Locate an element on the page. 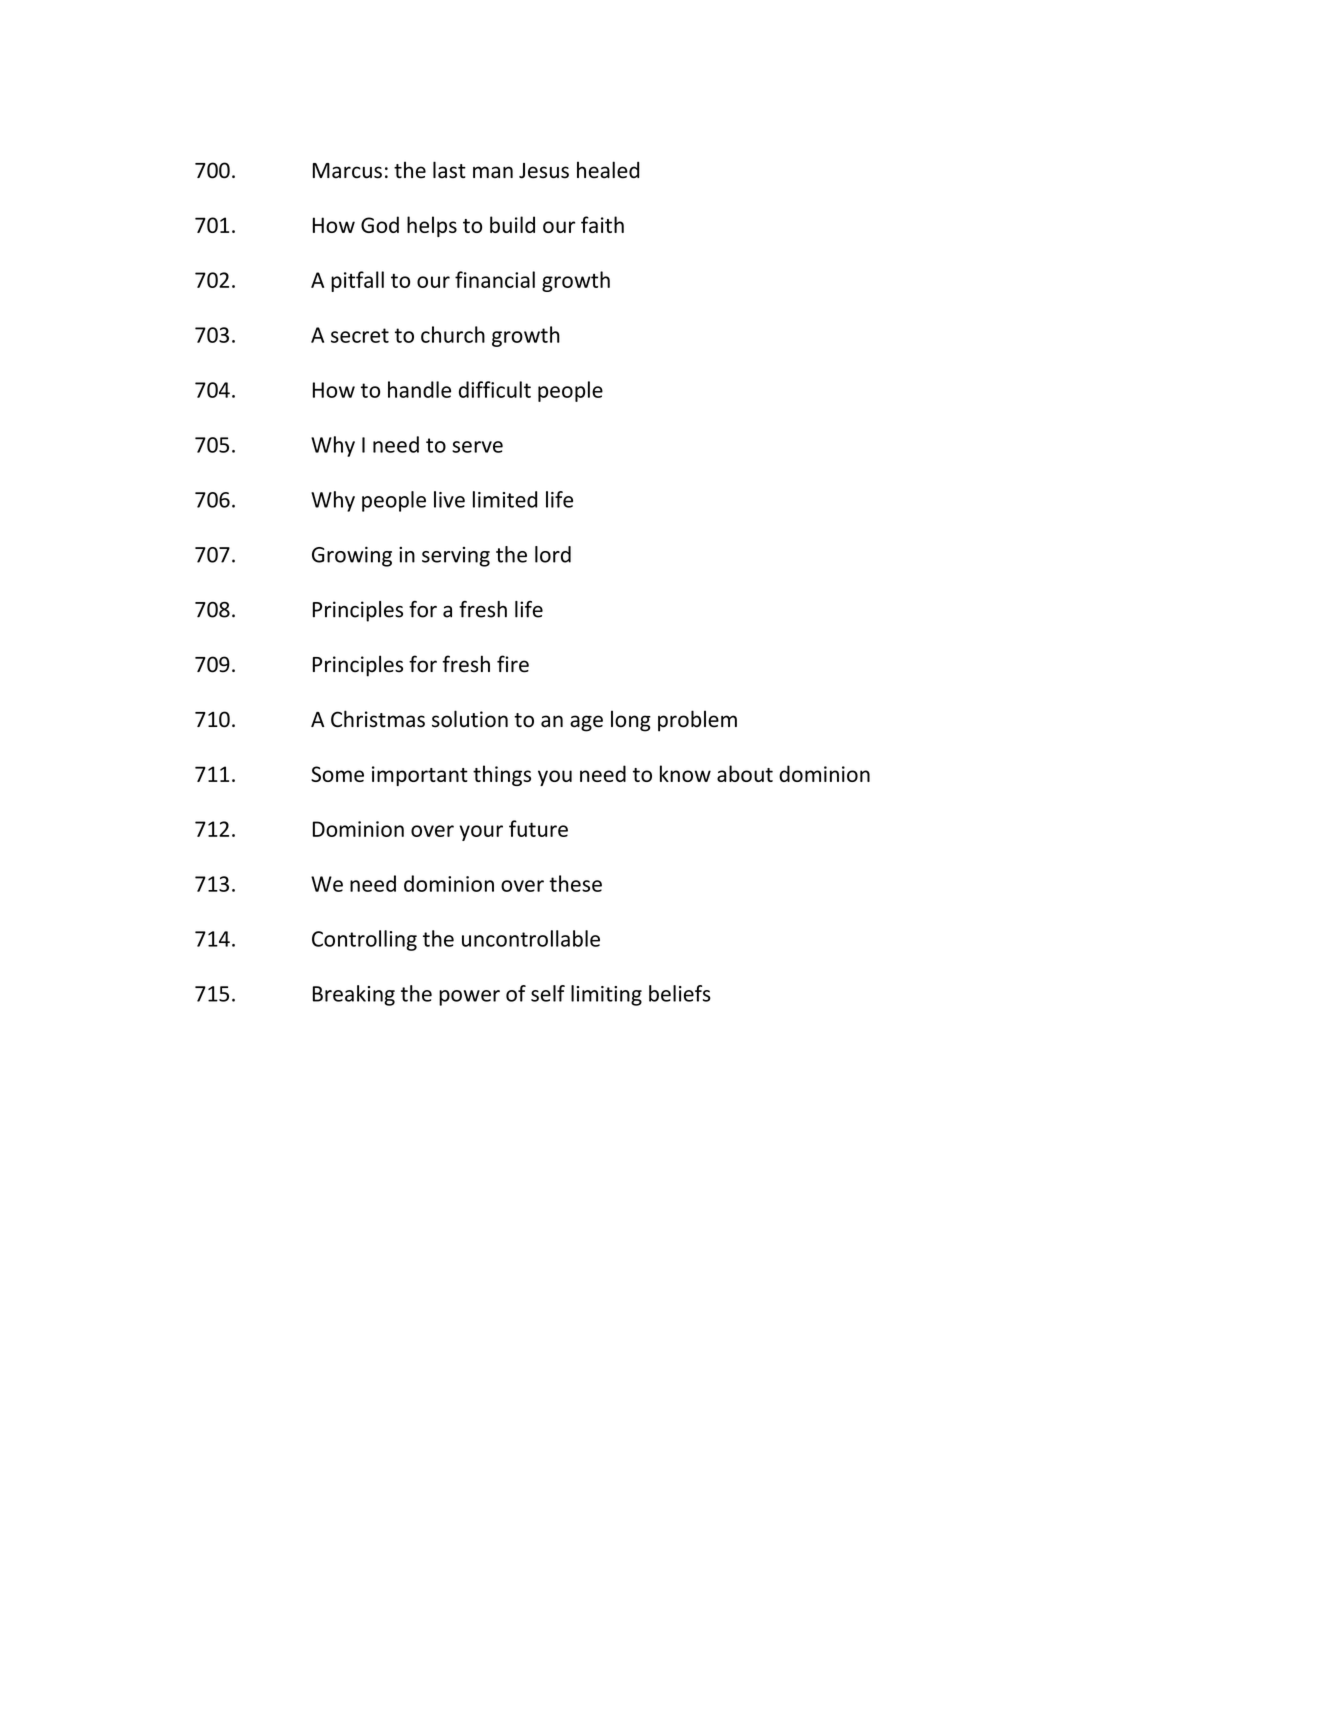 This page has height=1709, width=1321. God is located at coordinates (380, 224).
